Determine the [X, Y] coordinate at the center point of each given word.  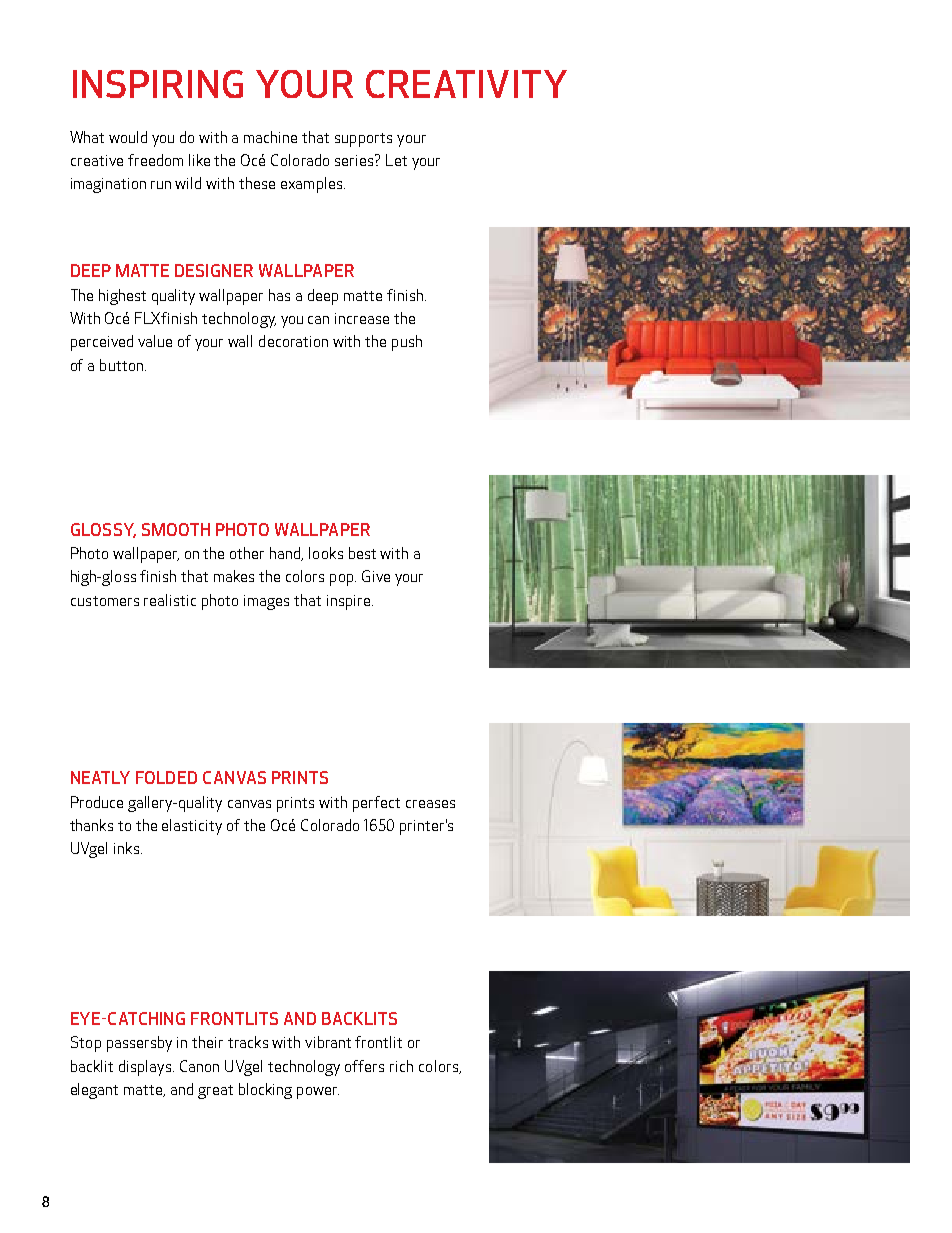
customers [105, 601]
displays [146, 1068]
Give [376, 576]
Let [396, 160]
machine [270, 137]
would [128, 137]
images [266, 602]
